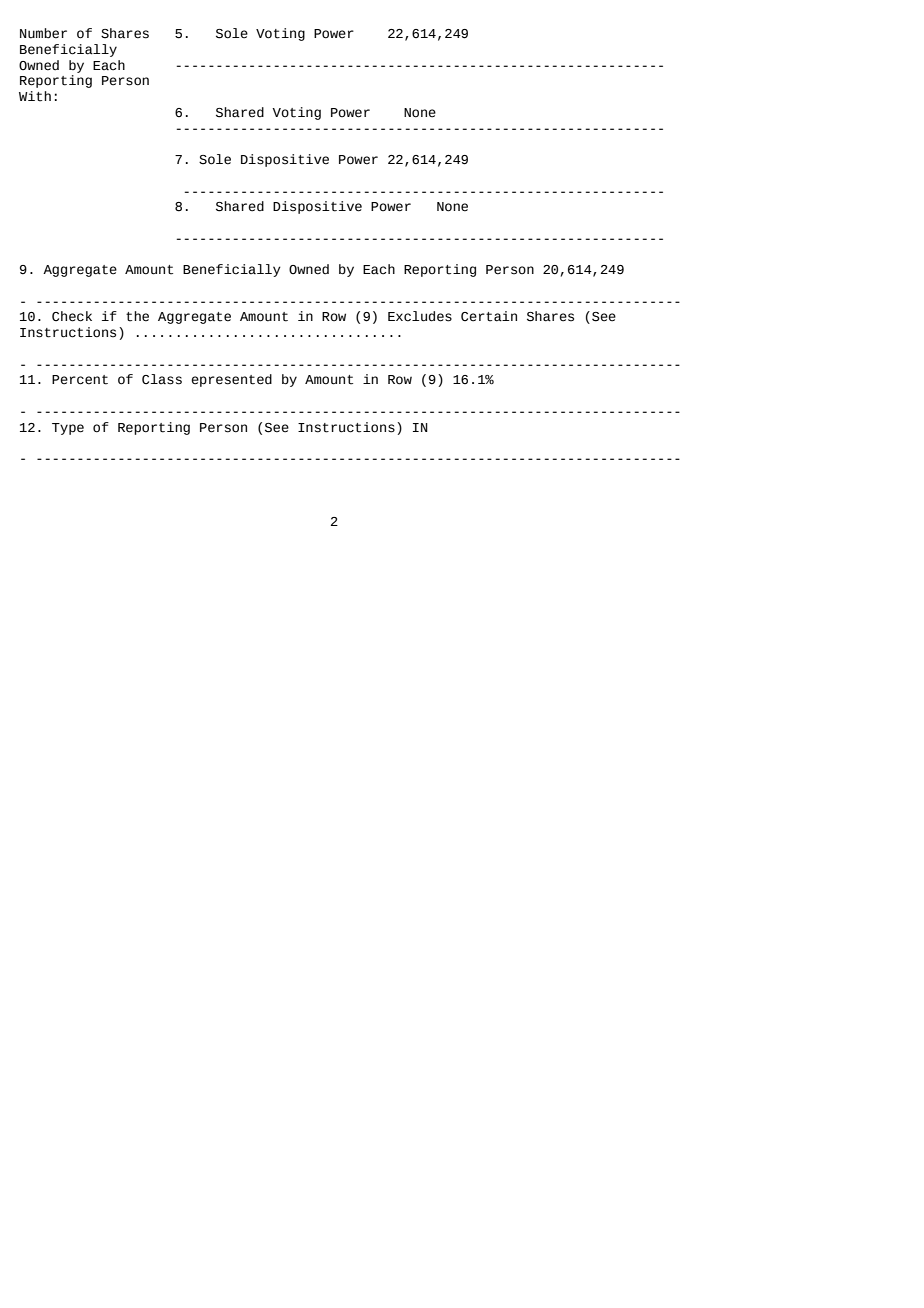 The height and width of the screenshot is (1308, 924). What do you see at coordinates (35, 96) in the screenshot?
I see `With` at bounding box center [35, 96].
